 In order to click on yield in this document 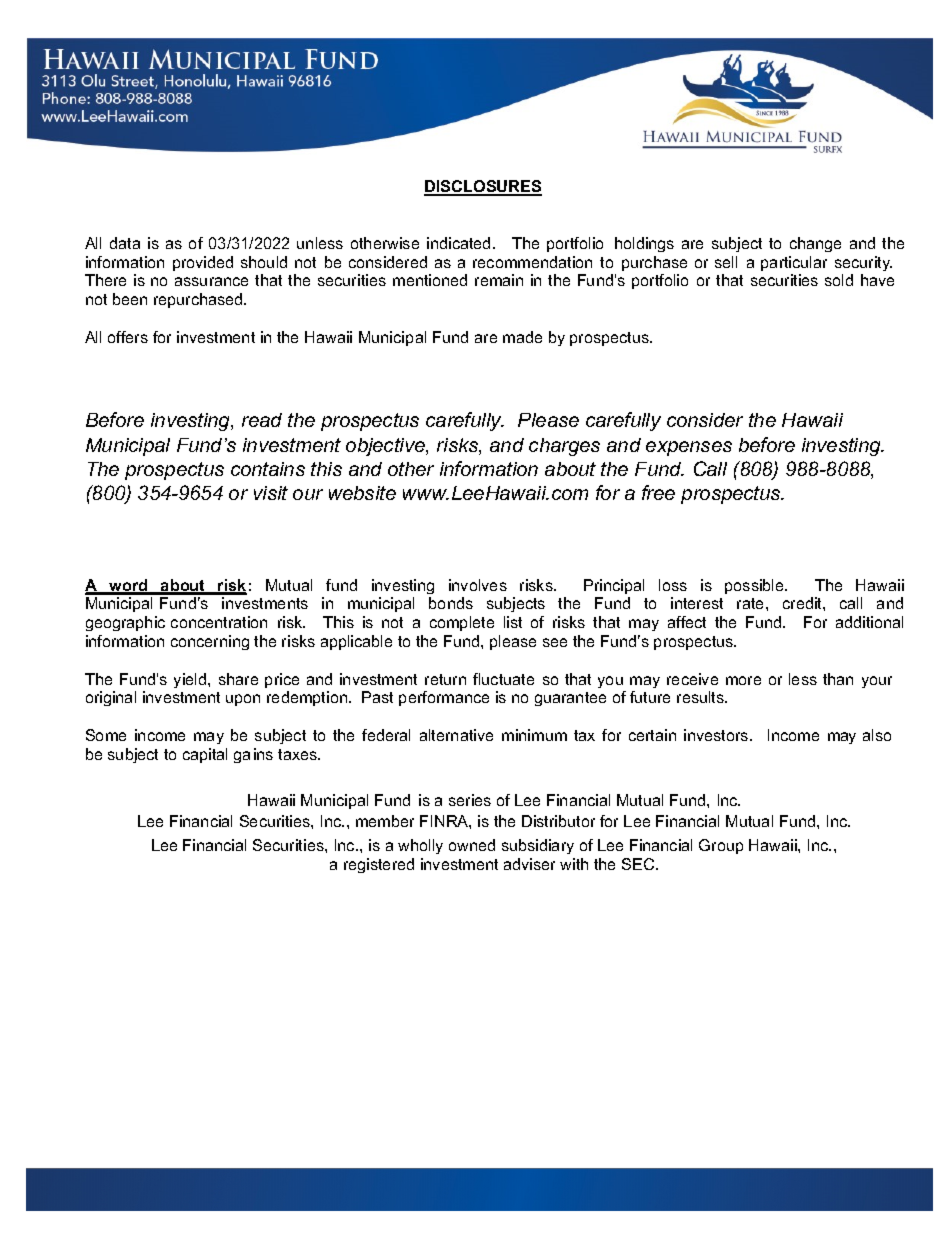, I will do `click(191, 680)`.
